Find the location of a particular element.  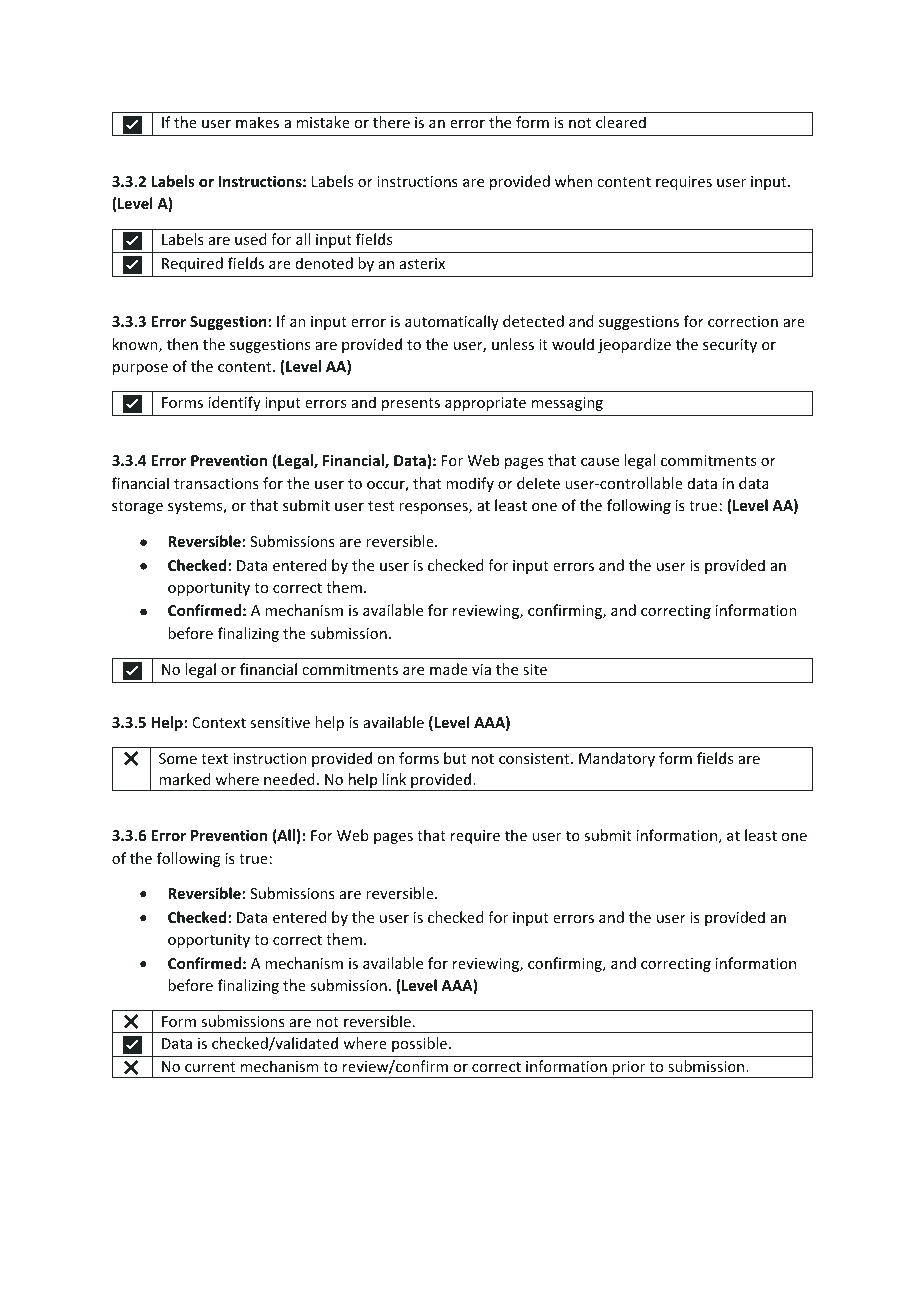

possible is located at coordinates (421, 1044).
